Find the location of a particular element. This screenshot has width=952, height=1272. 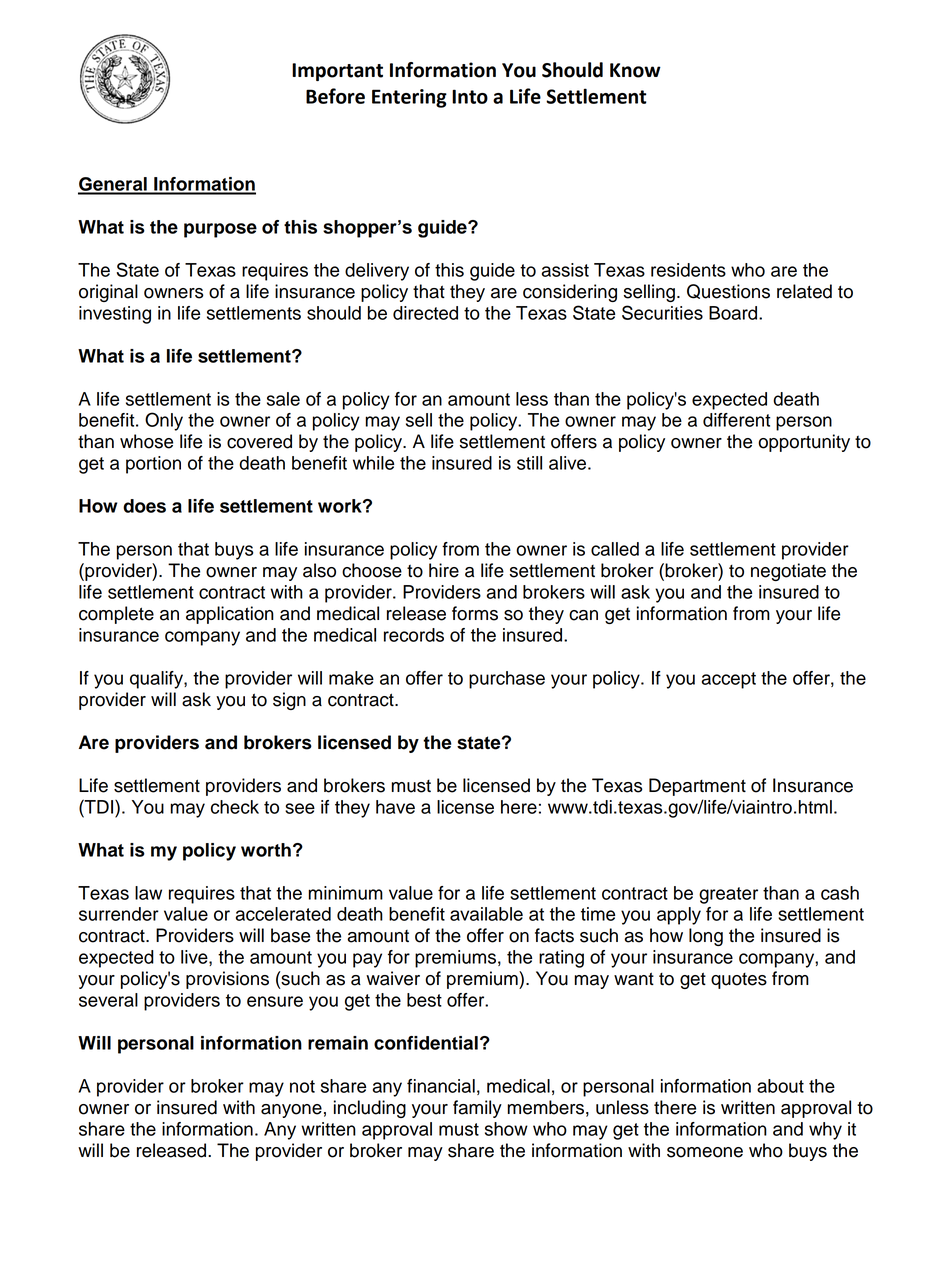

application is located at coordinates (230, 615).
